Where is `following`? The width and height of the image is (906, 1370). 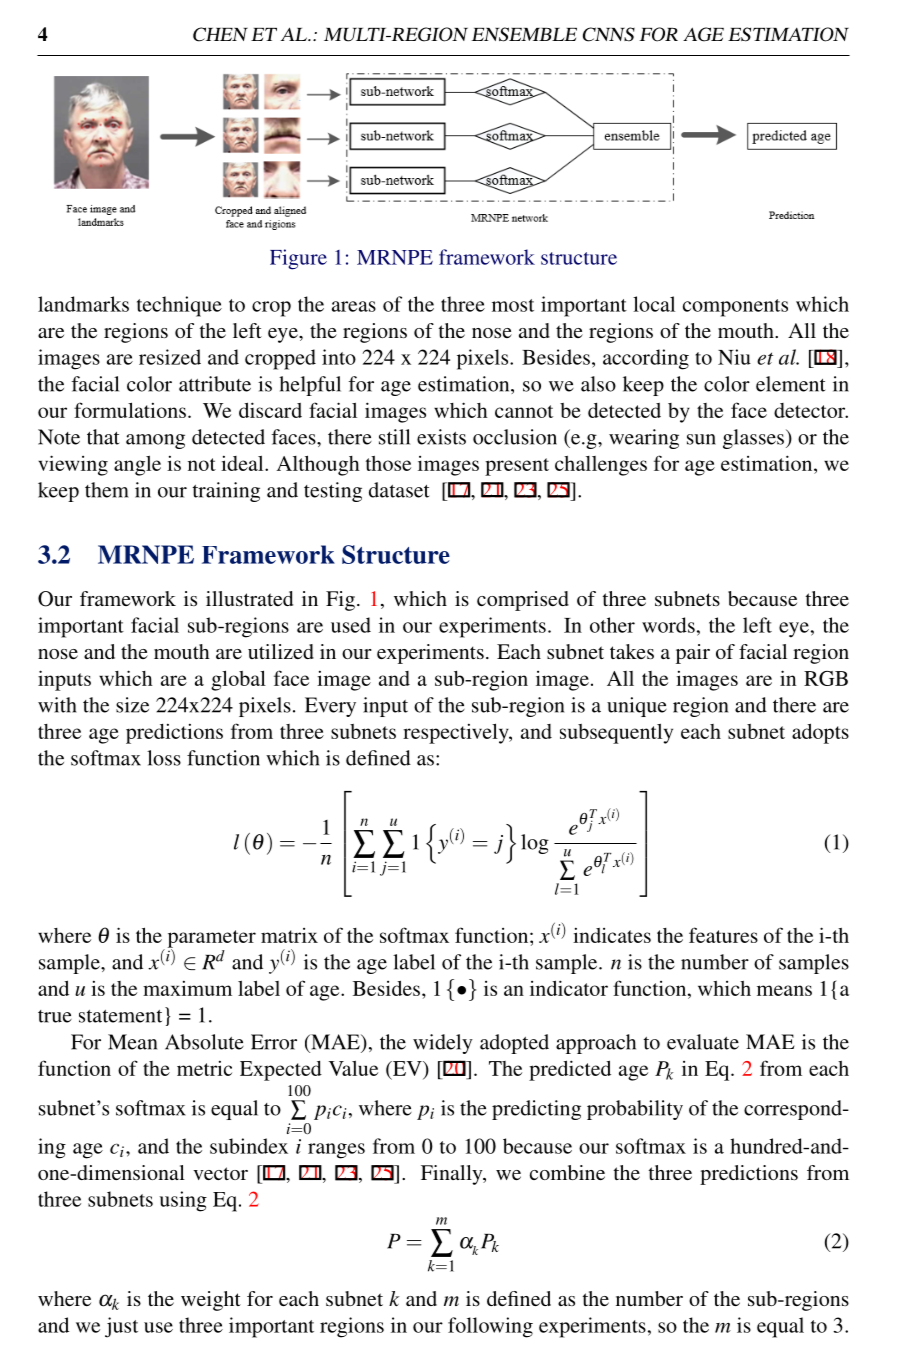 following is located at coordinates (490, 1327).
